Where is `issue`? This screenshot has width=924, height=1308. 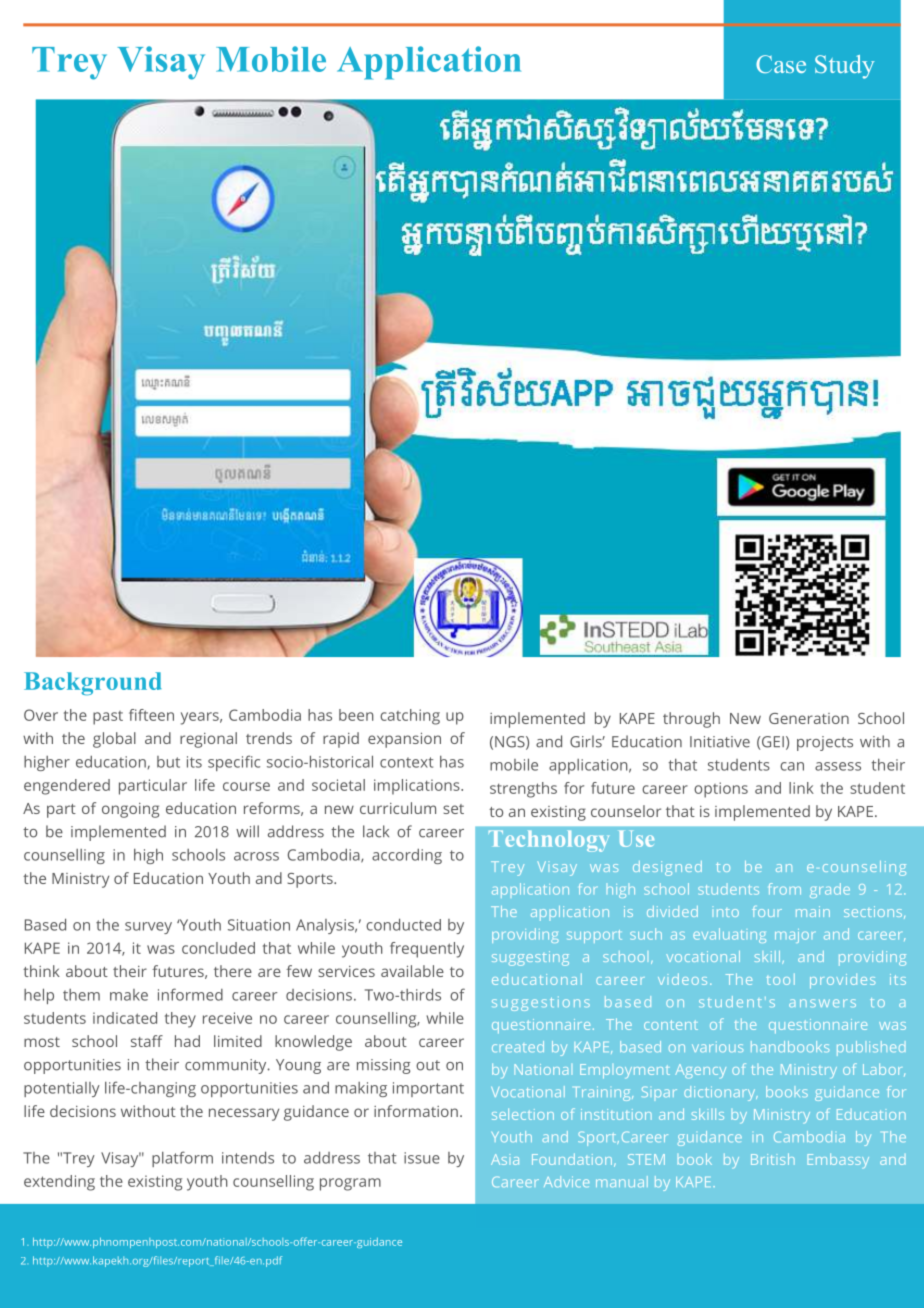 issue is located at coordinates (422, 1158).
